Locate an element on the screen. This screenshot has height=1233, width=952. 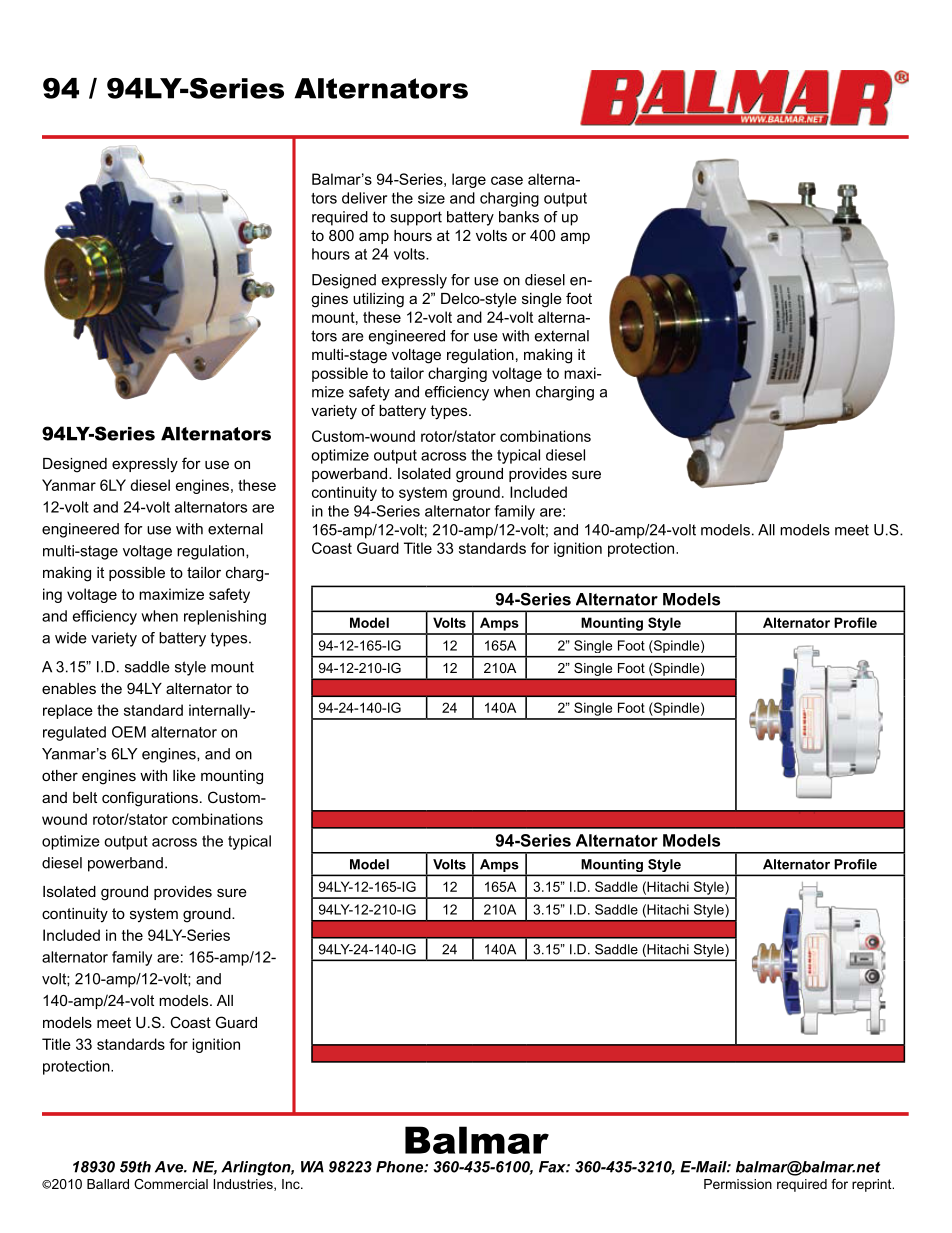
size is located at coordinates (431, 198).
